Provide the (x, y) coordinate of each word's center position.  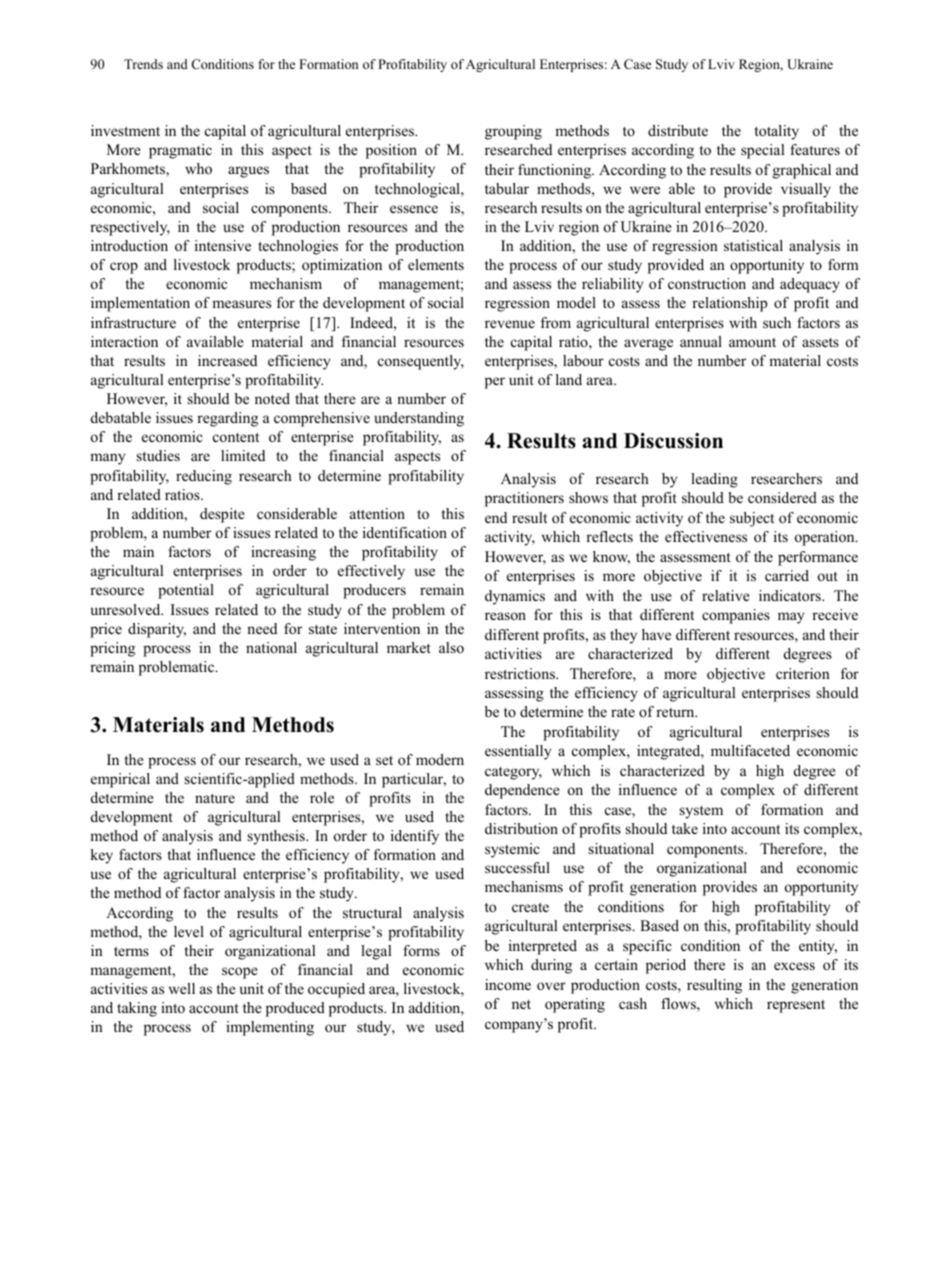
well (182, 988)
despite (222, 515)
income (508, 984)
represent (796, 1006)
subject (752, 519)
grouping (513, 132)
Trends (143, 64)
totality (776, 132)
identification (405, 532)
